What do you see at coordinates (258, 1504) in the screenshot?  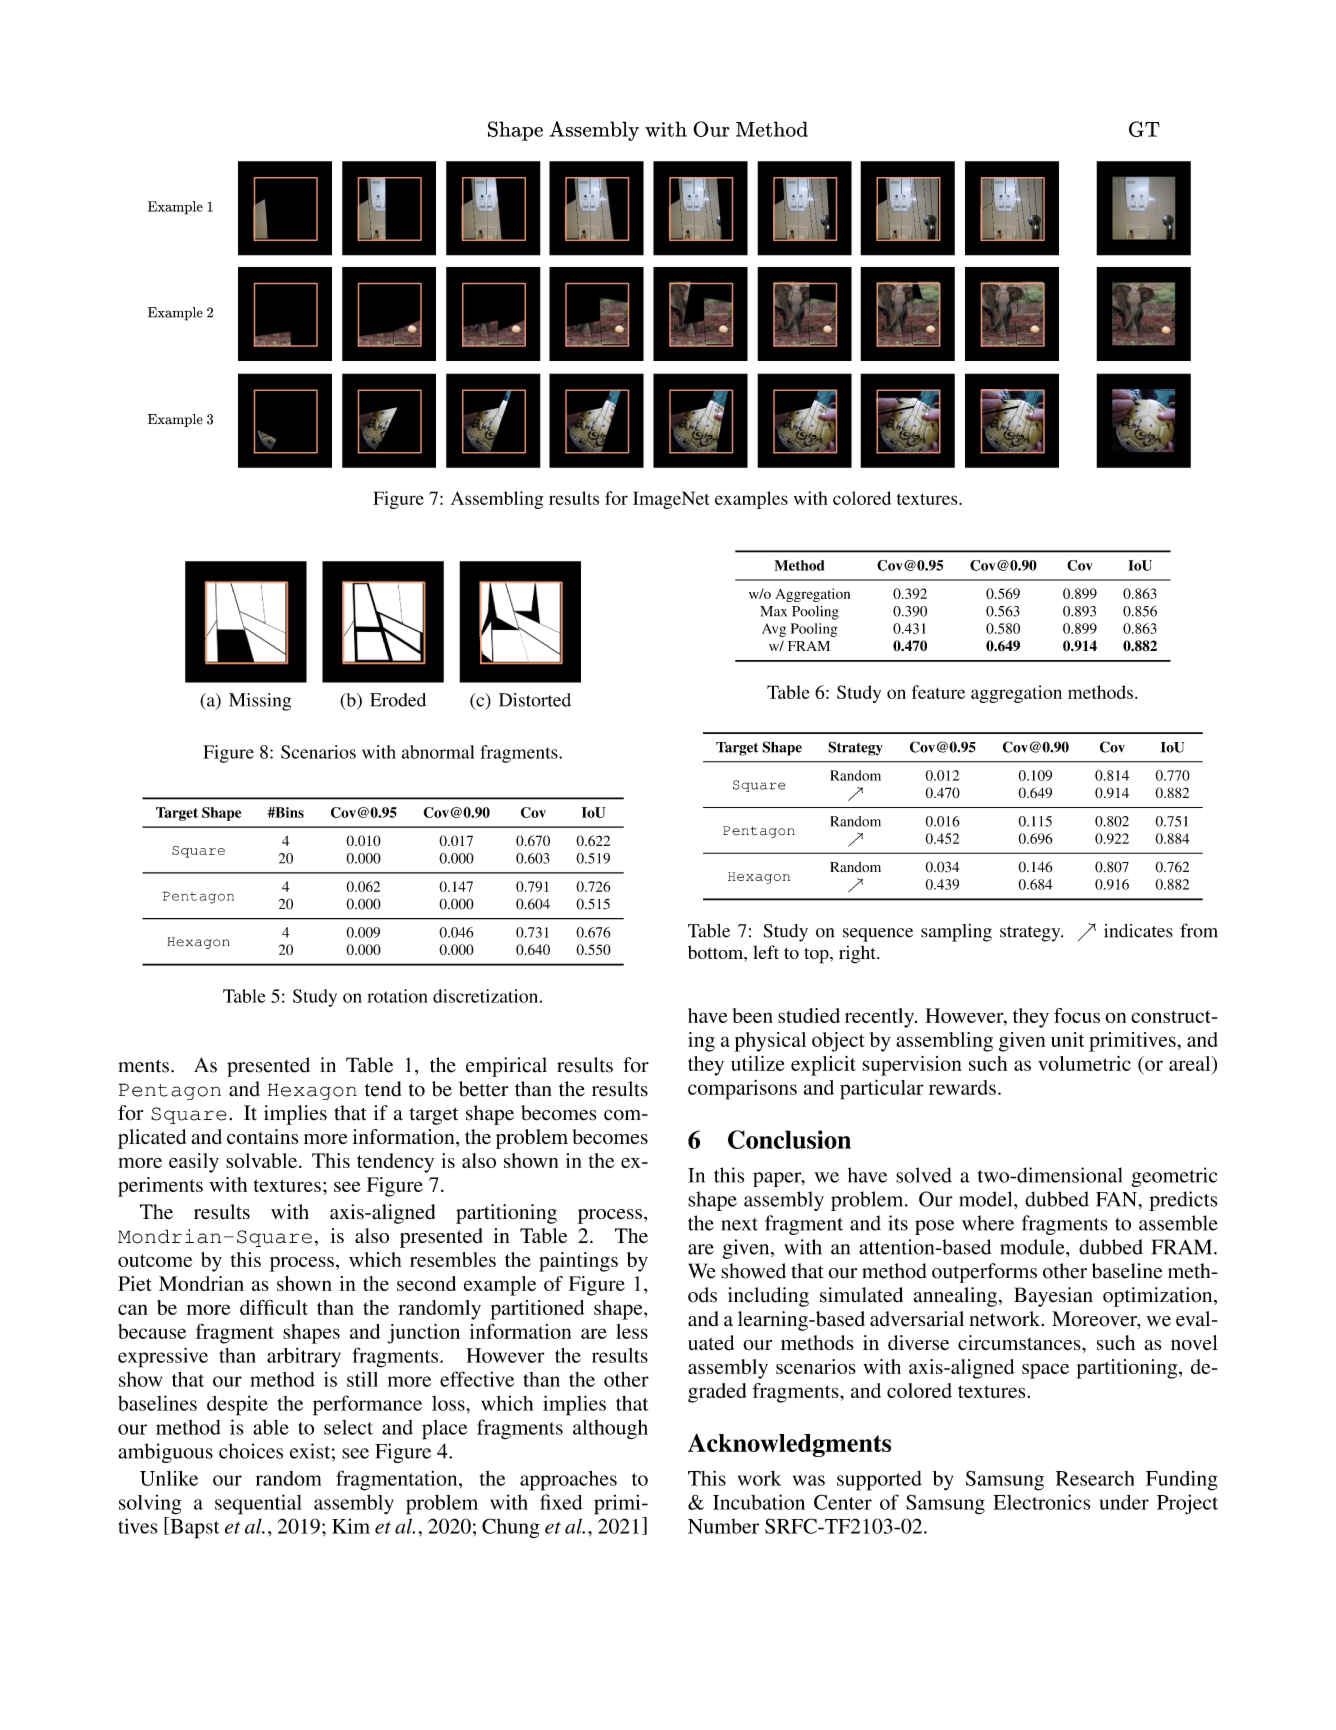 I see `sequential` at bounding box center [258, 1504].
